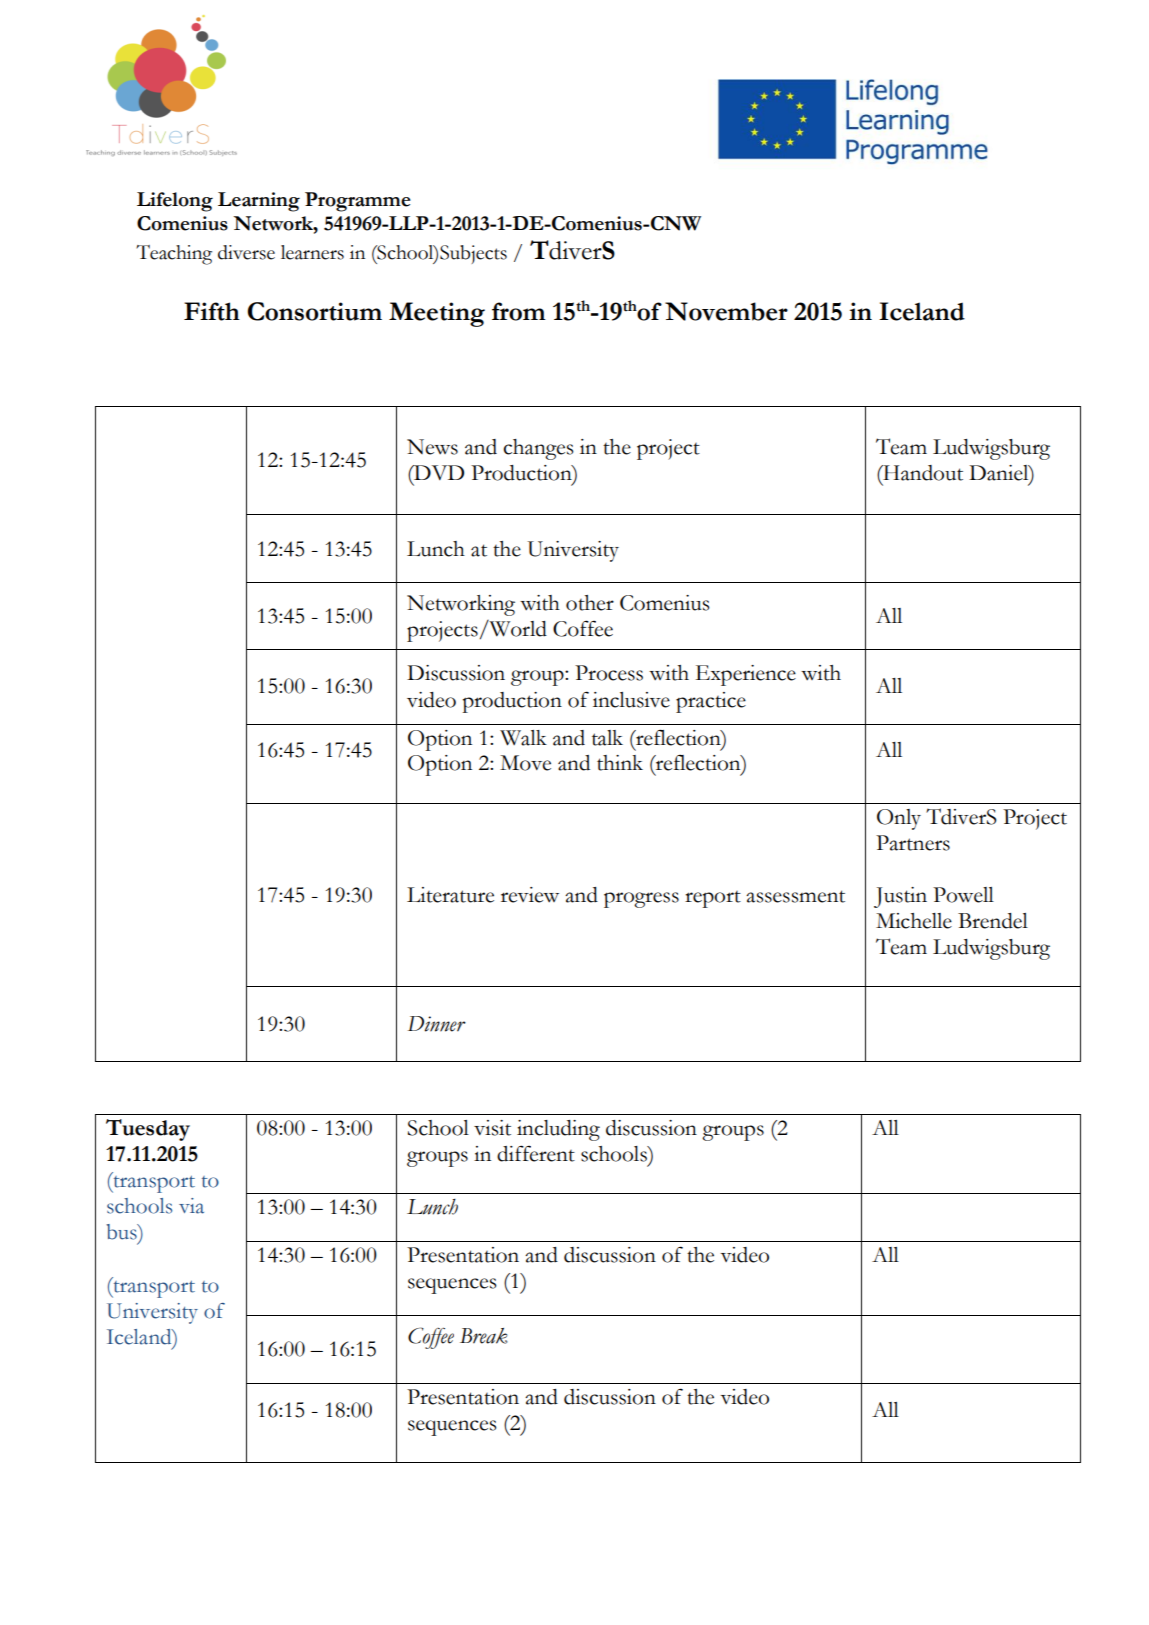 The width and height of the screenshot is (1149, 1625). What do you see at coordinates (536, 1153) in the screenshot?
I see `different` at bounding box center [536, 1153].
